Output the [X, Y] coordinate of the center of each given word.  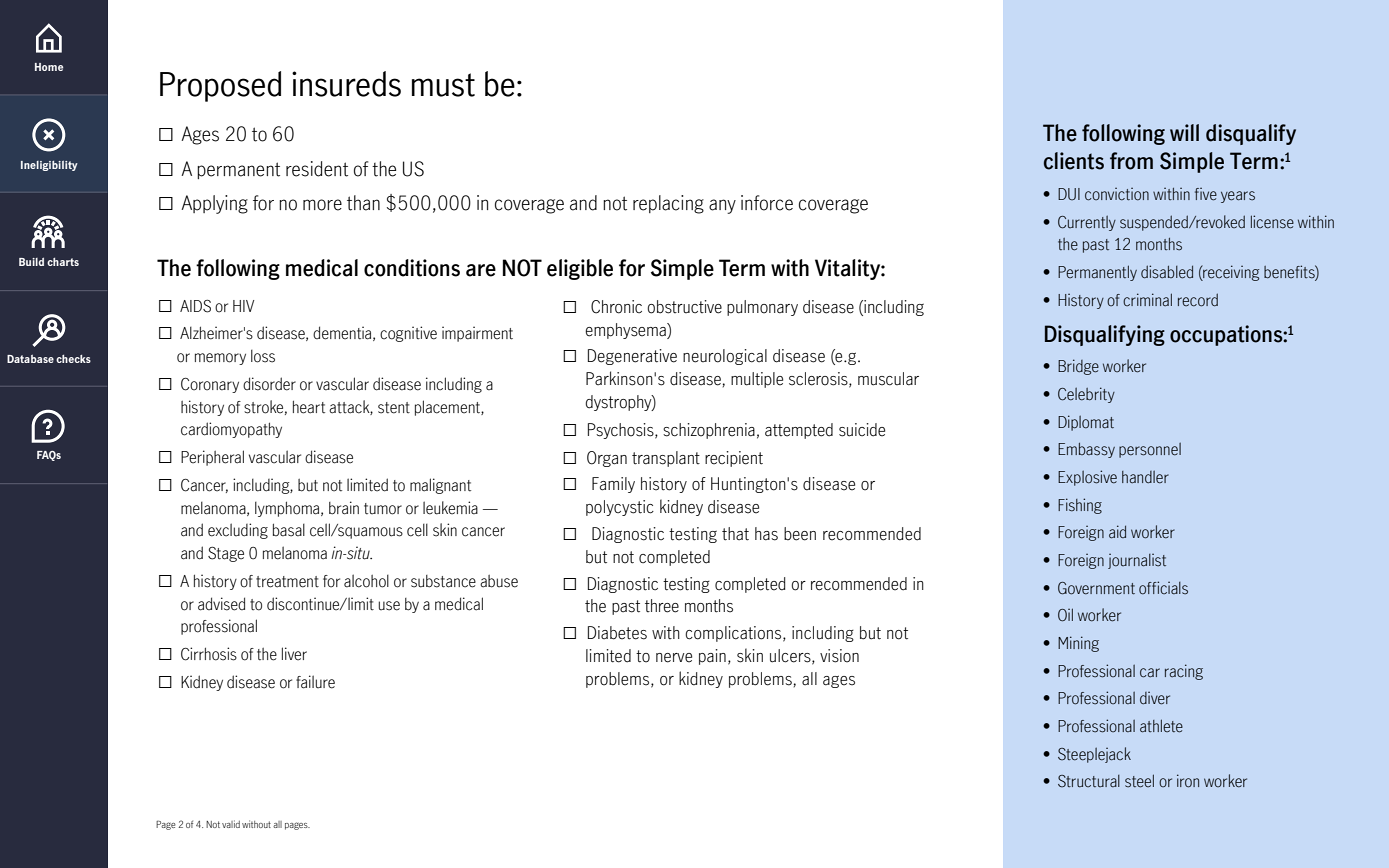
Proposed [220, 86]
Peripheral [212, 458]
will [1184, 132]
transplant [666, 459]
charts [63, 262]
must [443, 85]
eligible [580, 269]
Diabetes [617, 633]
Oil [1065, 615]
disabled [1167, 272]
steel [1139, 781]
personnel [1150, 450]
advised [221, 604]
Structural [1089, 781]
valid [231, 824]
